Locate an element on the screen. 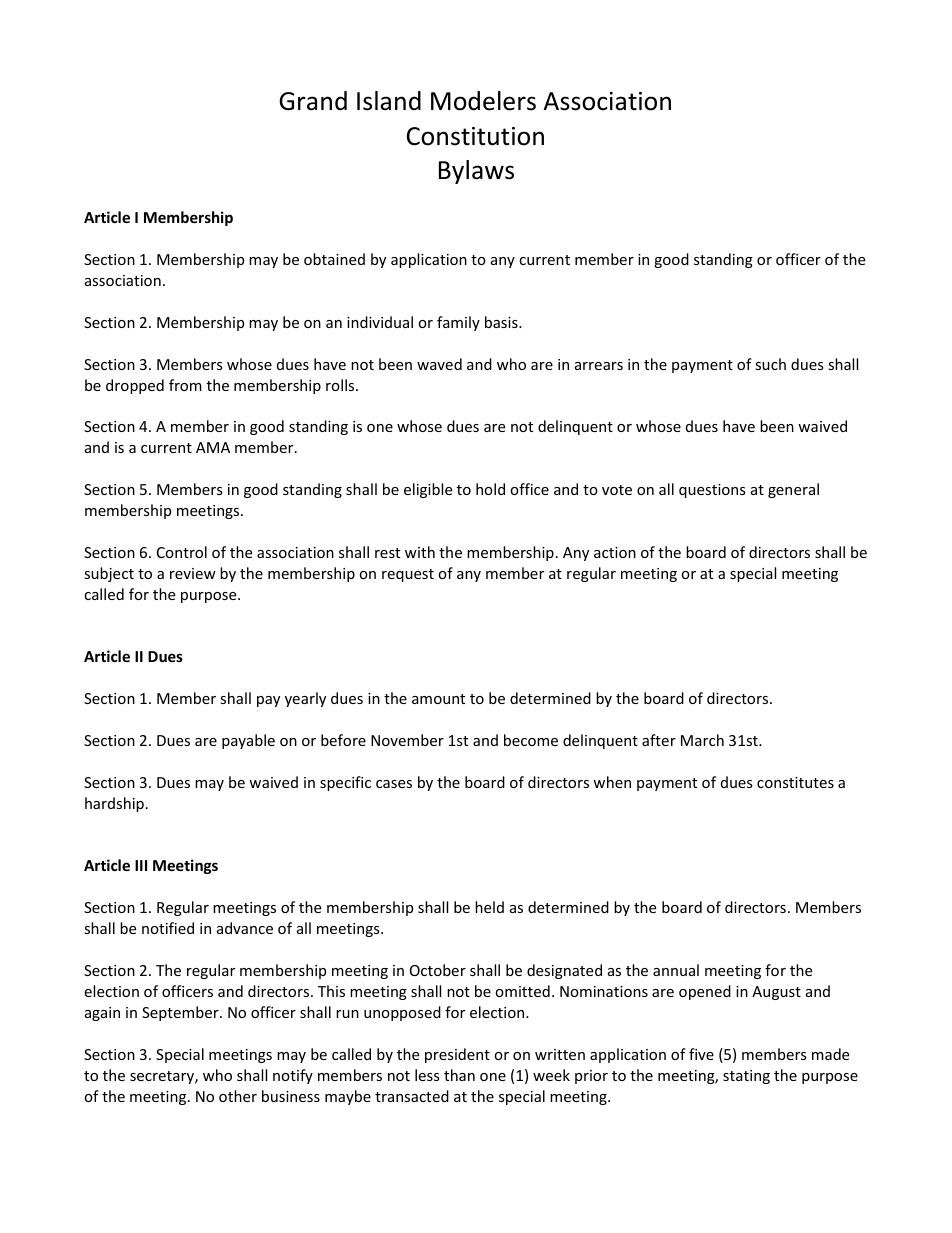 This screenshot has width=952, height=1233. Constitution is located at coordinates (475, 136).
